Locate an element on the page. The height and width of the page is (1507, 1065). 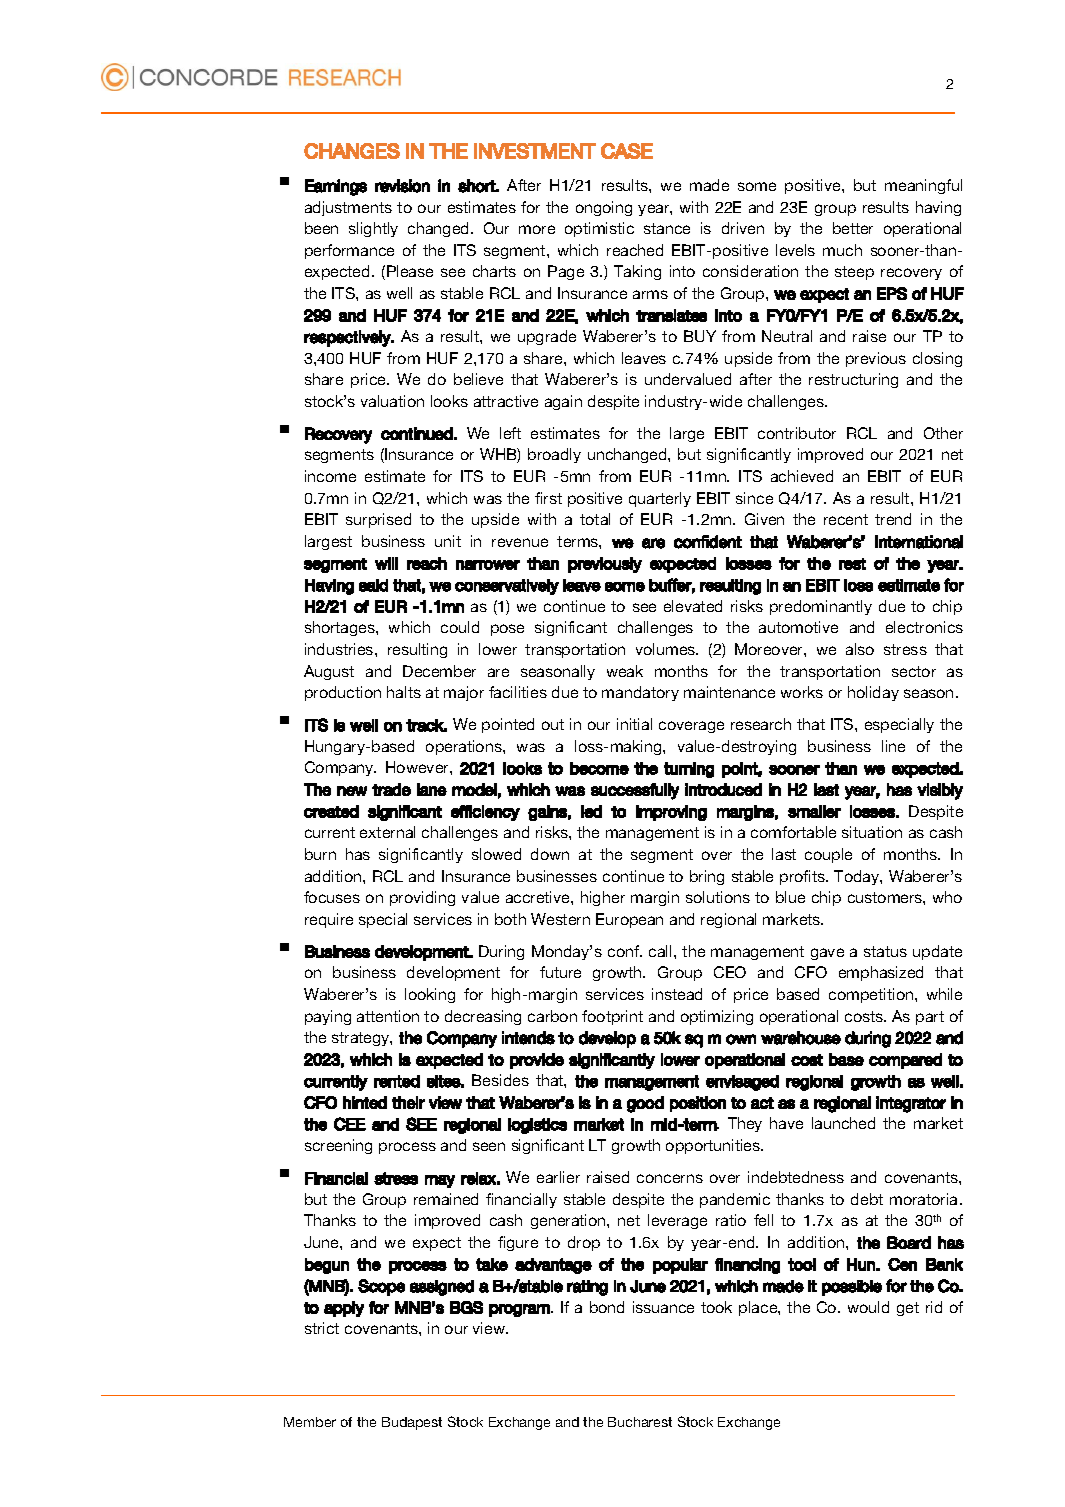
situation is located at coordinates (872, 832).
